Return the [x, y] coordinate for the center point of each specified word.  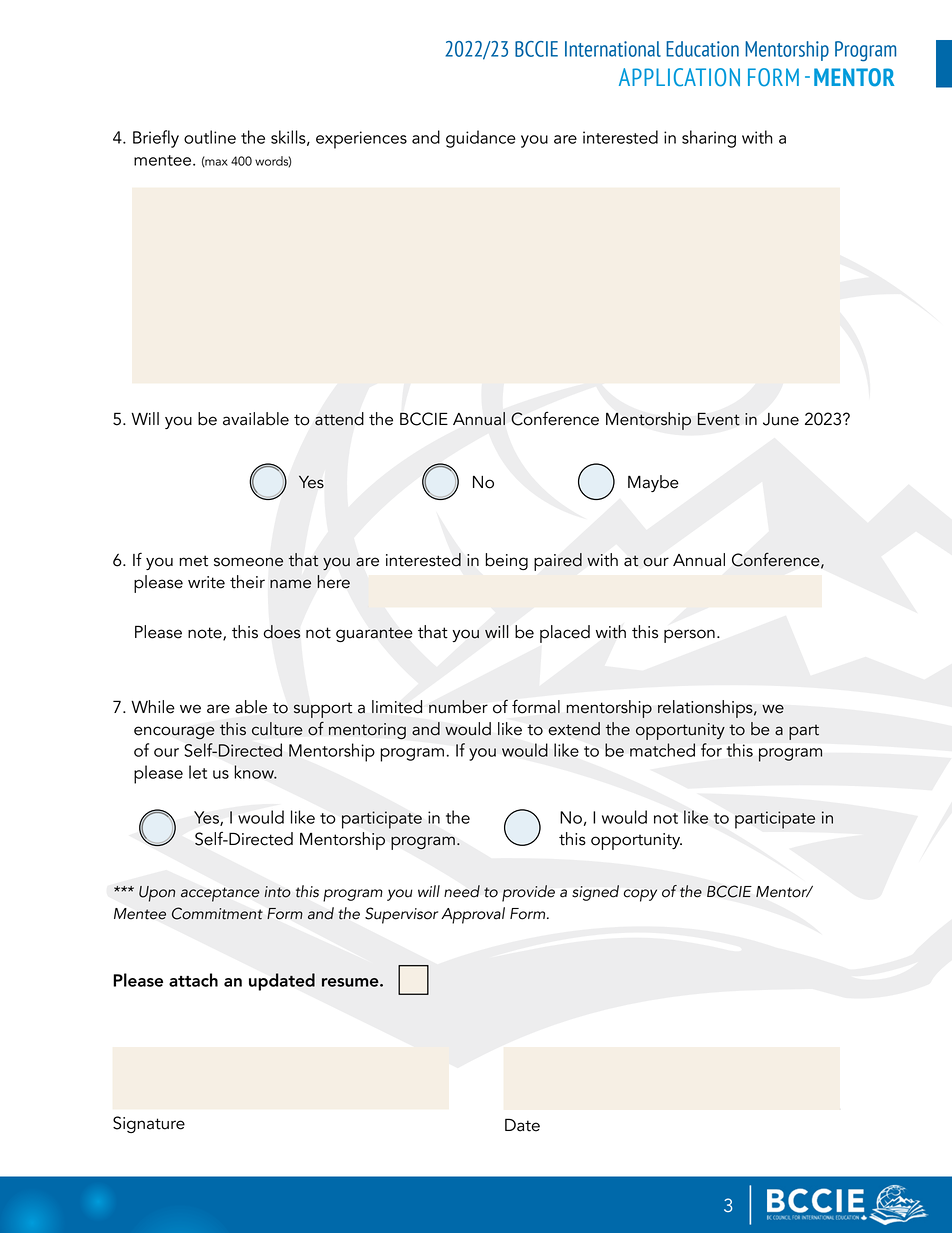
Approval [473, 915]
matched [662, 750]
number [458, 707]
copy [640, 895]
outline [210, 137]
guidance [481, 139]
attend [339, 419]
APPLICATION [679, 77]
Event [719, 419]
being [506, 561]
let [198, 772]
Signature [149, 1124]
